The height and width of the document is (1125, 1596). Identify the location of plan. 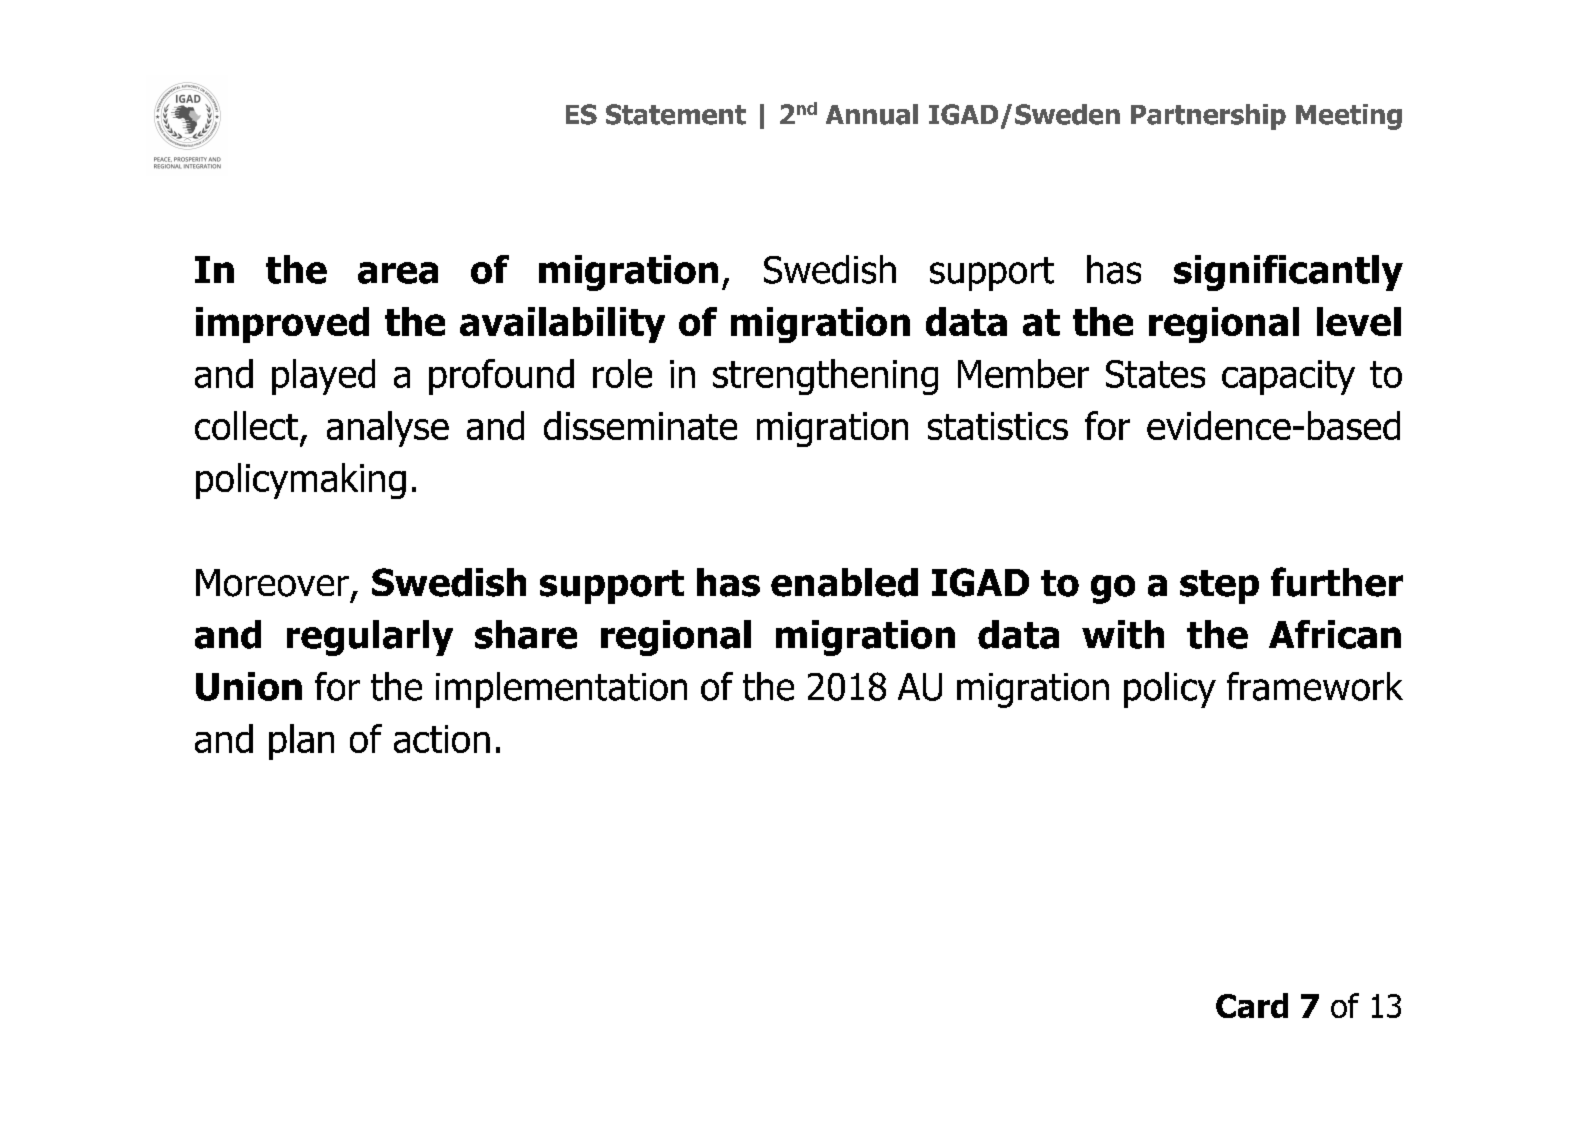
(301, 742).
